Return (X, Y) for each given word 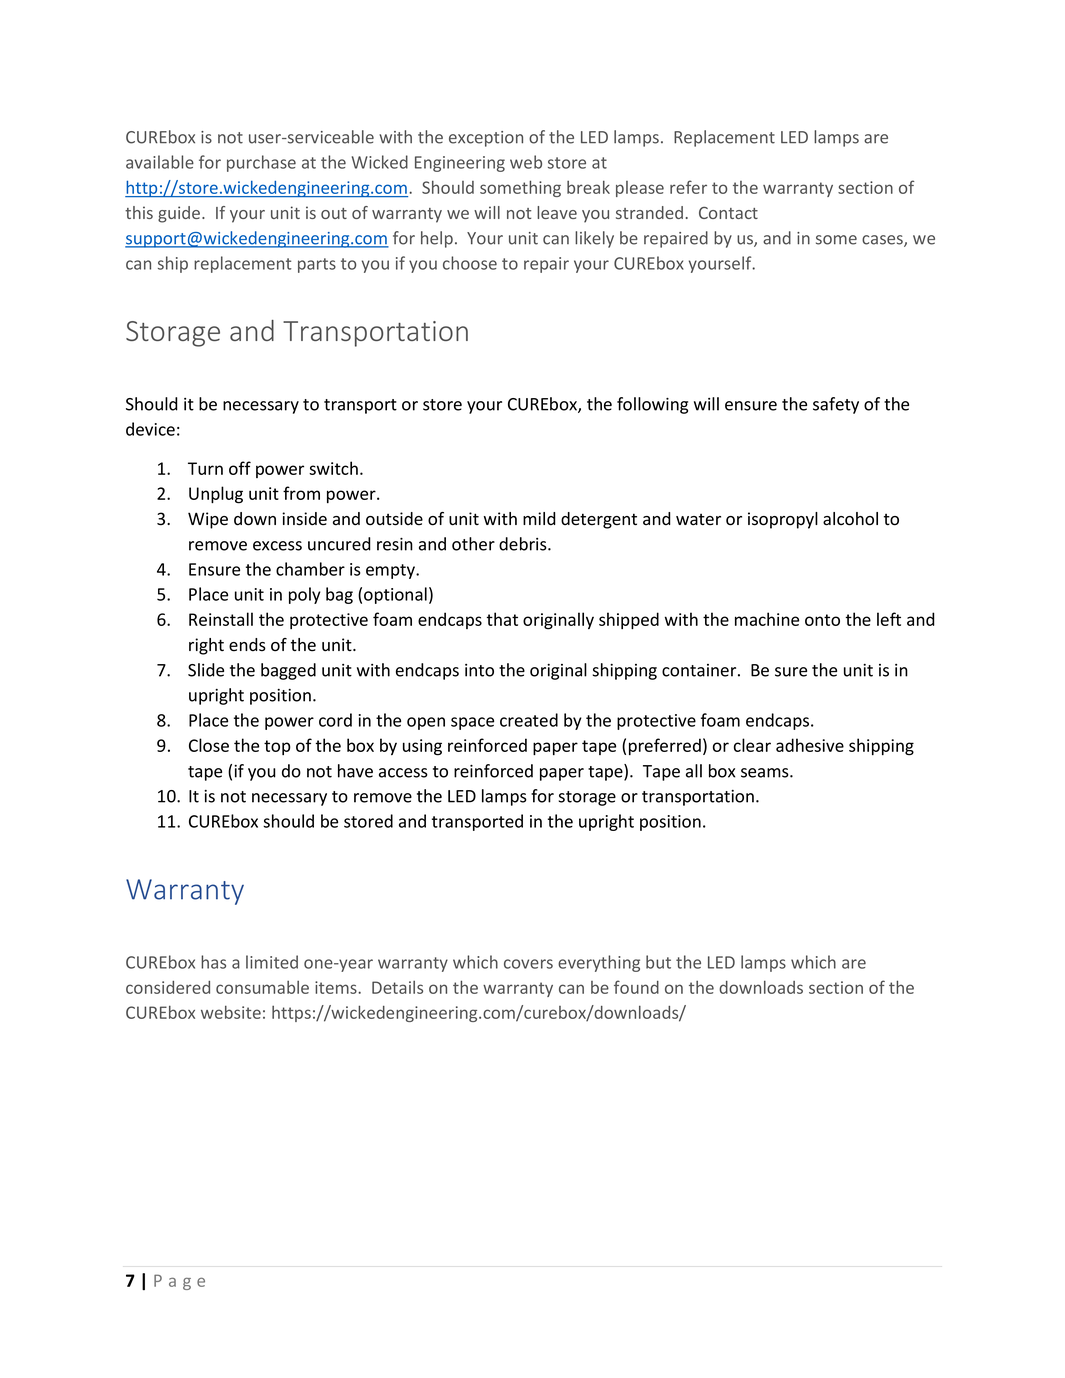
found (636, 987)
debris (524, 544)
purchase (261, 163)
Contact (728, 213)
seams (766, 773)
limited (272, 962)
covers (528, 964)
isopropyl (783, 520)
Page (179, 1282)
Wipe (208, 520)
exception (486, 139)
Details (397, 987)
